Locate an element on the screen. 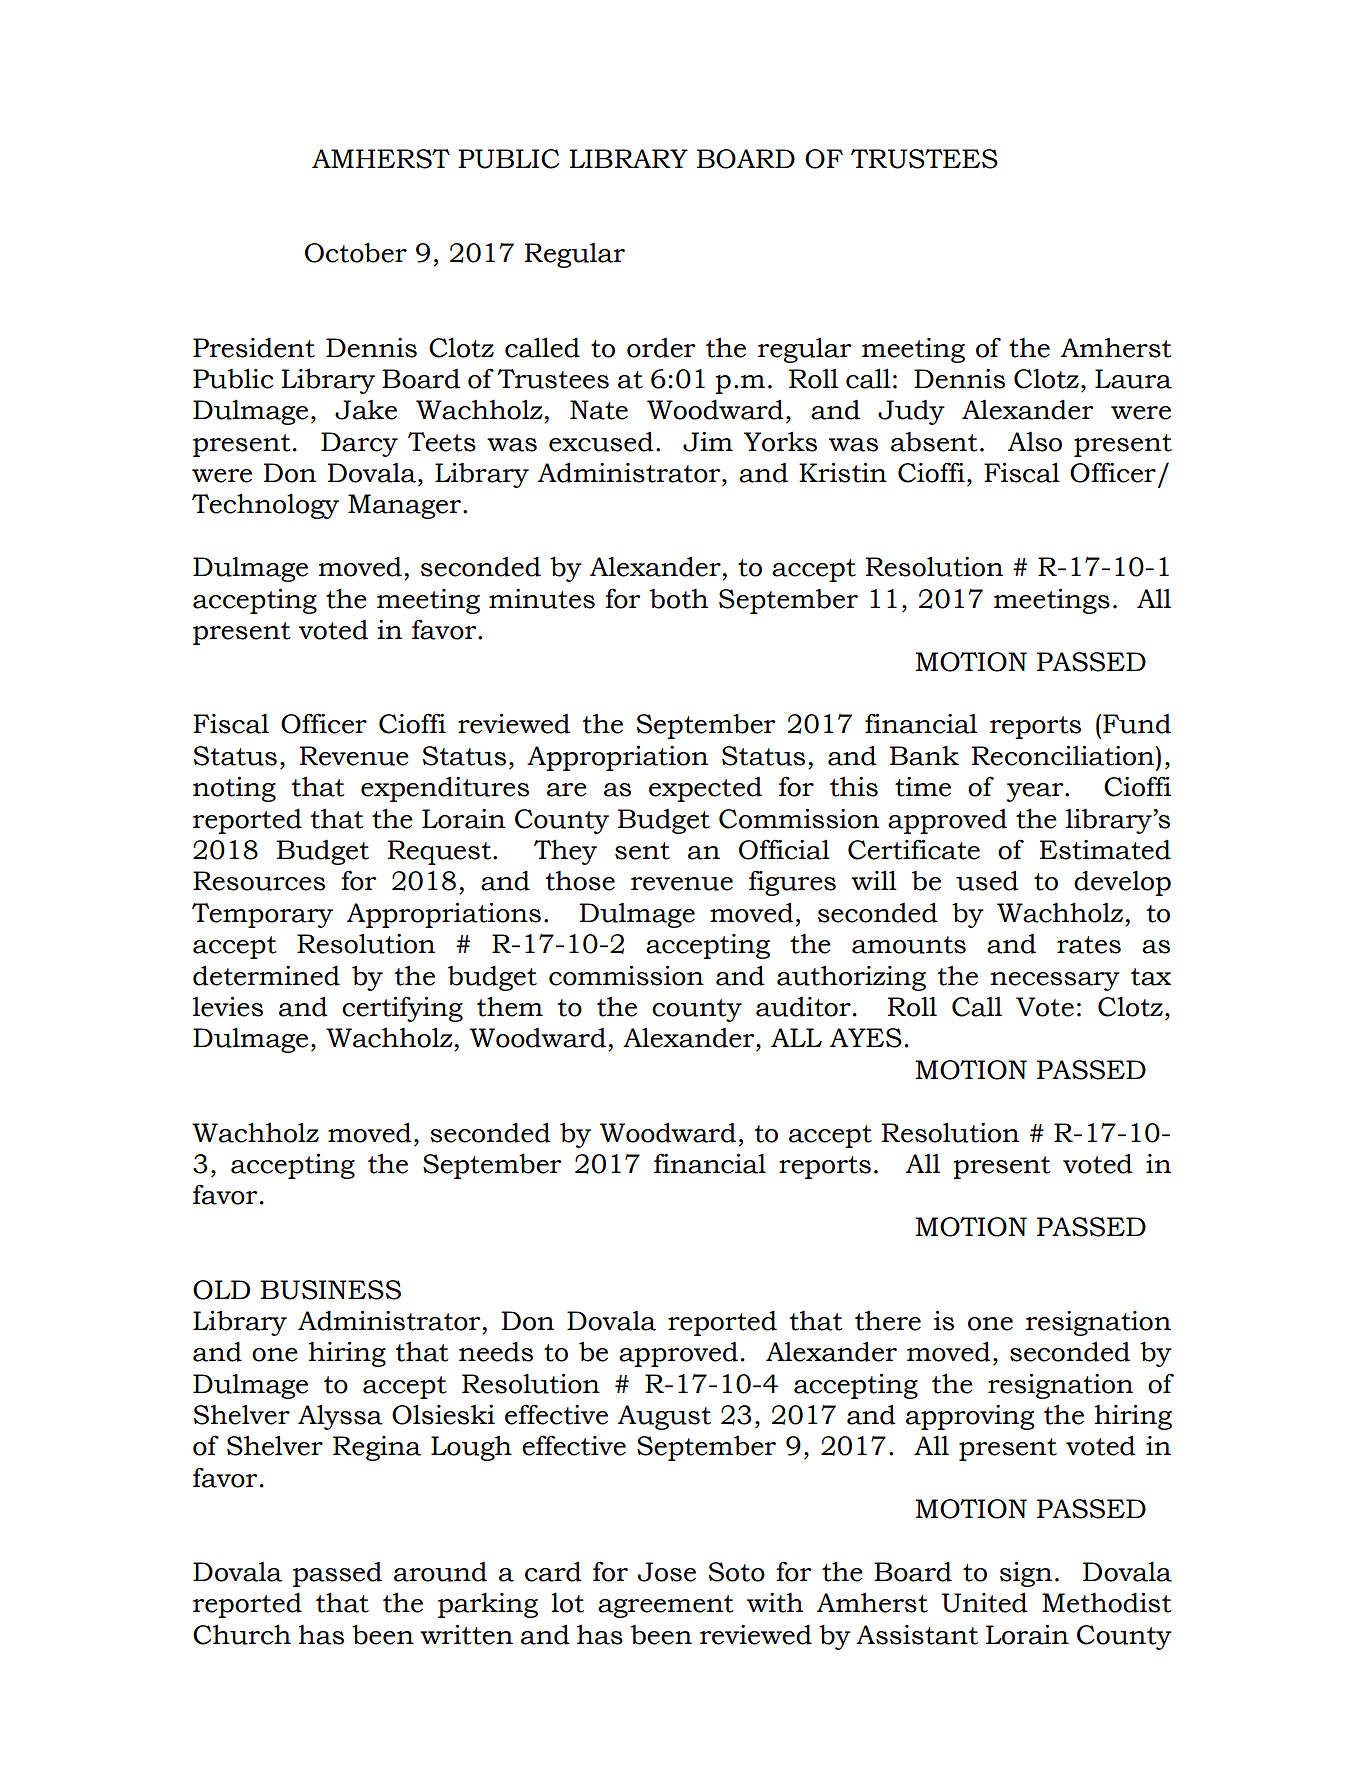 The image size is (1364, 1765). October is located at coordinates (356, 252).
